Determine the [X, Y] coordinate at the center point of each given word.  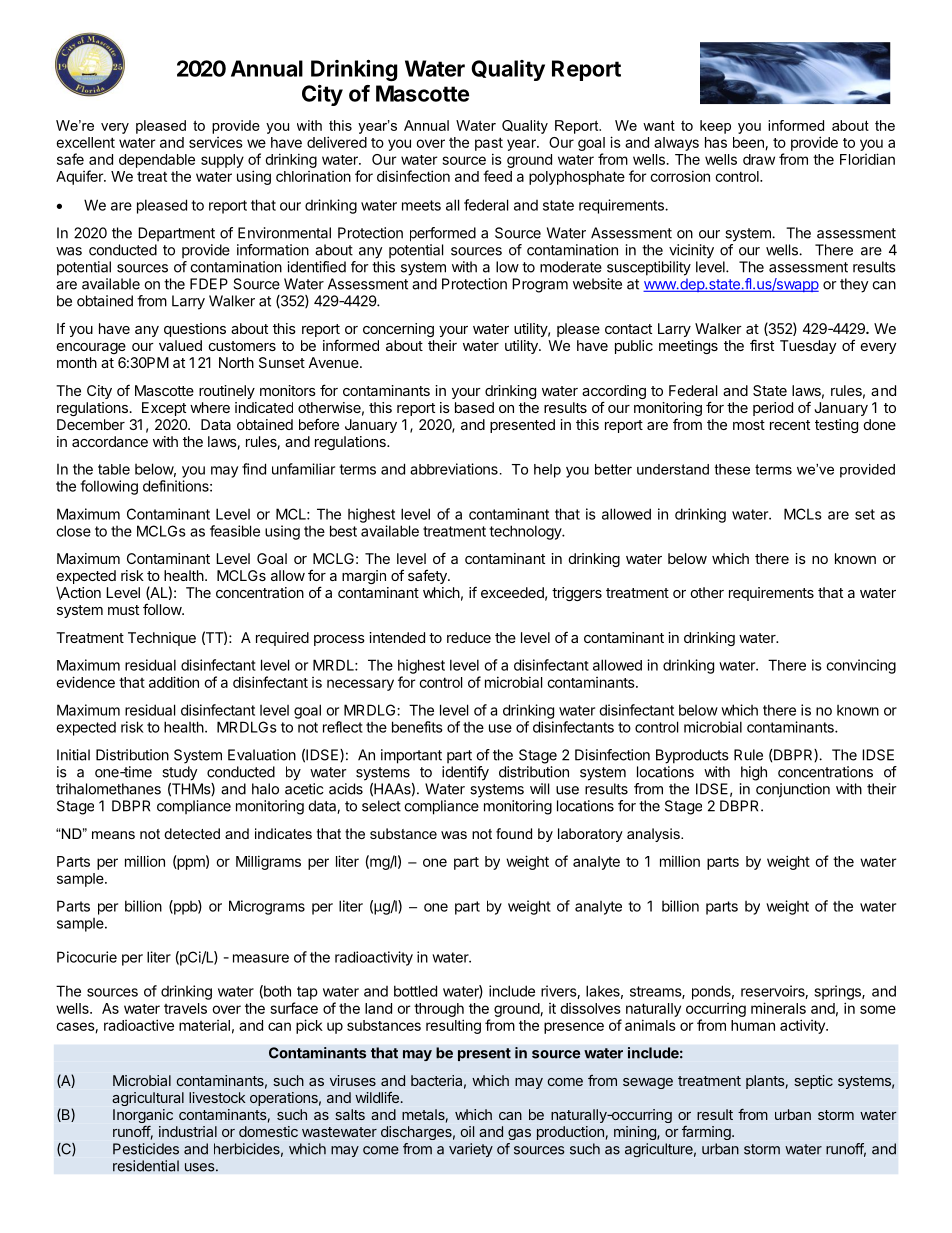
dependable [157, 161]
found [514, 833]
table [114, 469]
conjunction [793, 790]
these [732, 469]
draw [759, 159]
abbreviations [454, 469]
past [489, 144]
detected [192, 833]
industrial [188, 1131]
